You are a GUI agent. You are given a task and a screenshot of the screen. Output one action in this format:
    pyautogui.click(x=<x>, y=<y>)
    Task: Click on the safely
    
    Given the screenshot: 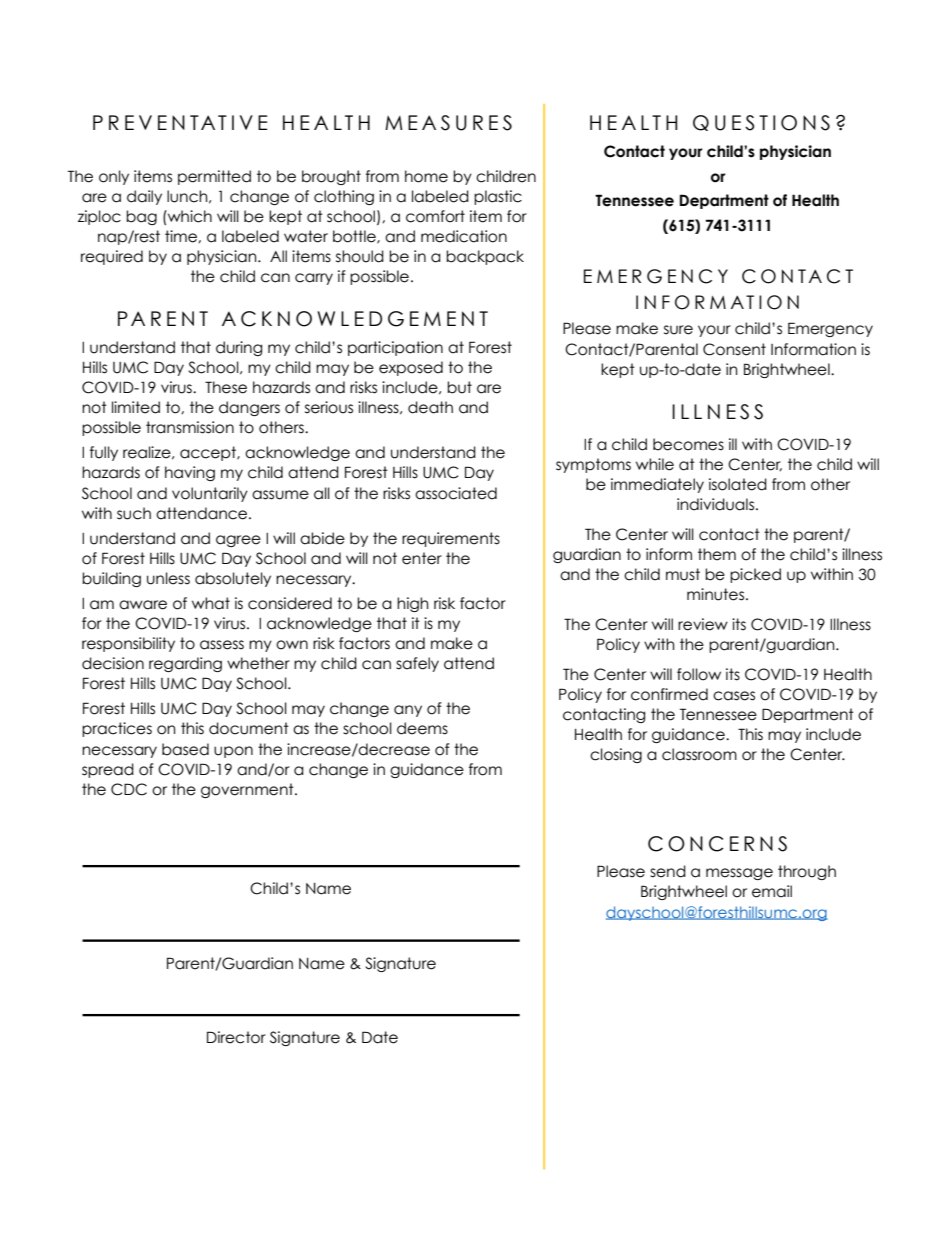 What is the action you would take?
    pyautogui.click(x=417, y=664)
